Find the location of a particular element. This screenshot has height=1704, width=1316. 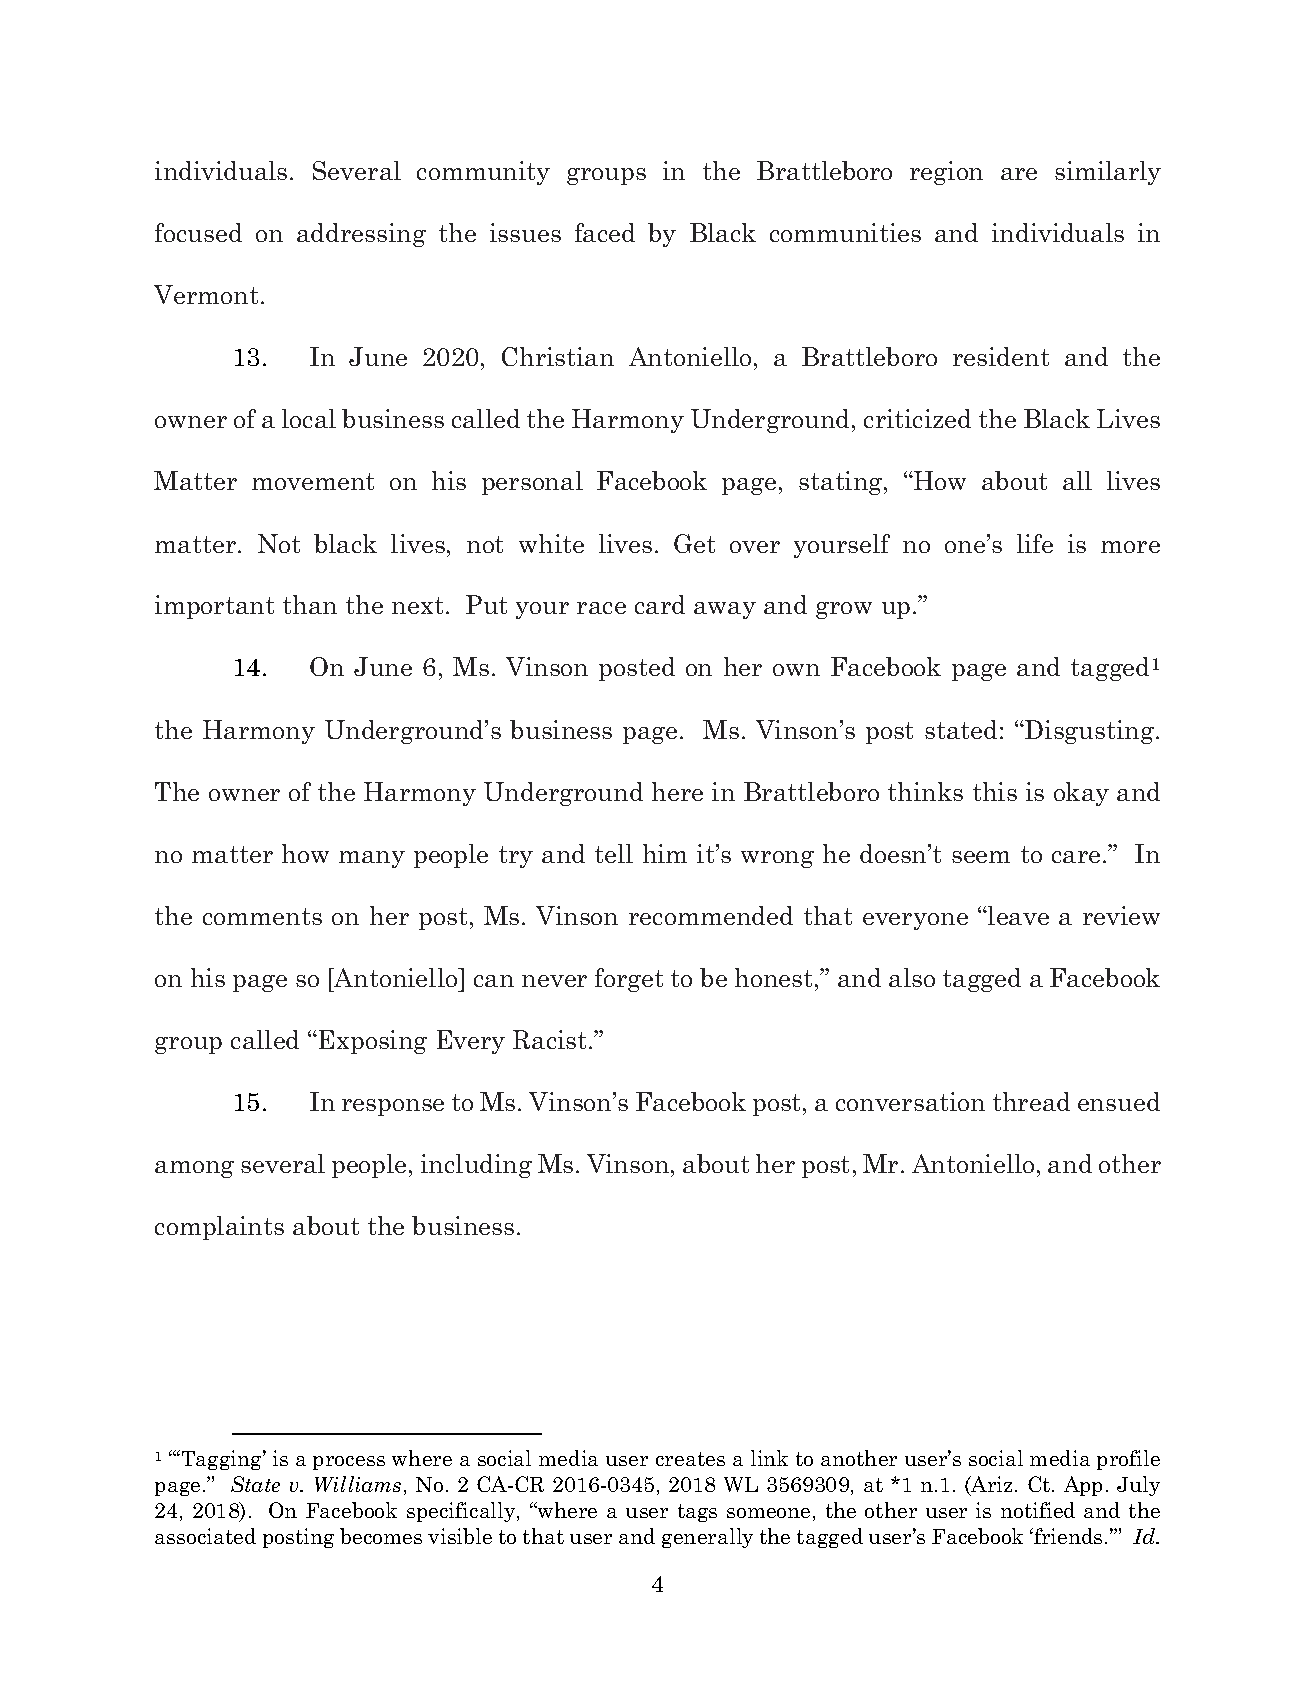

Racist is located at coordinates (549, 1039).
